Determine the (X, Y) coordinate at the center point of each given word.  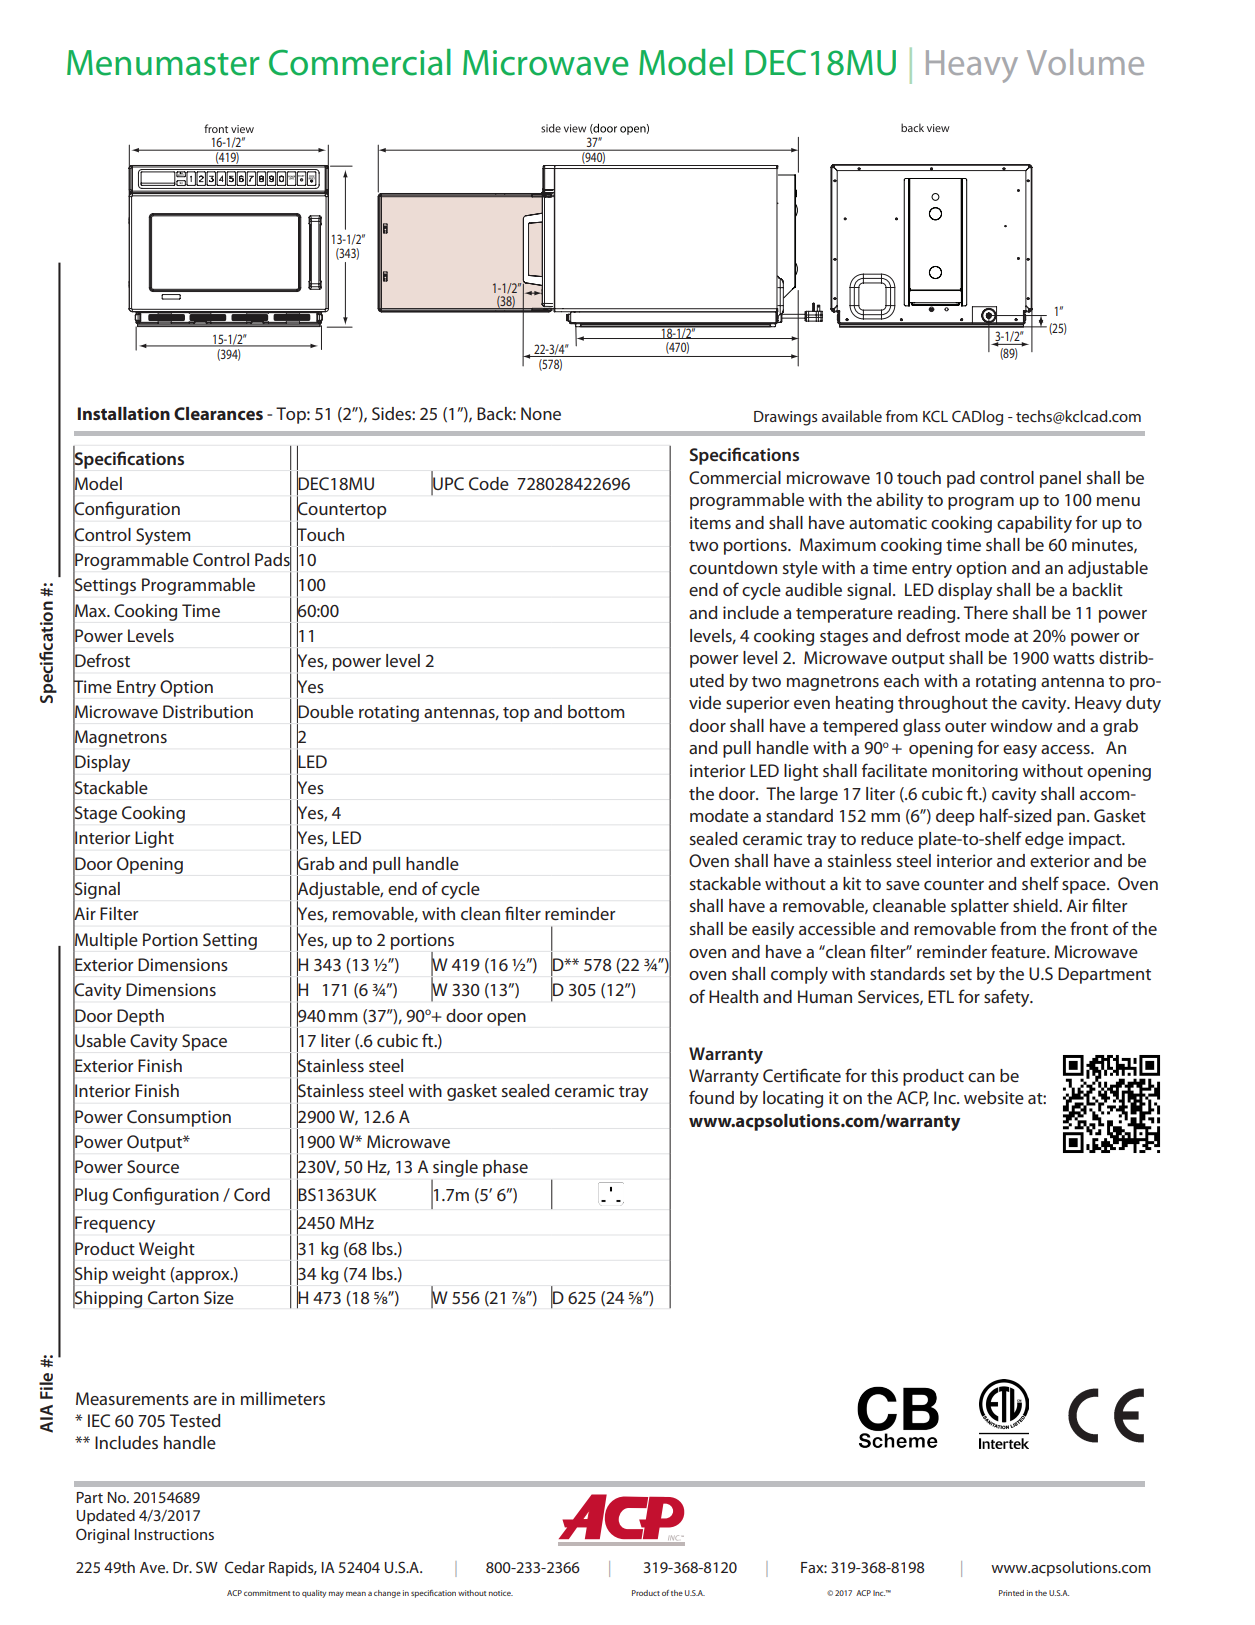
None (541, 413)
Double (325, 711)
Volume (1085, 62)
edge (1044, 840)
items (710, 522)
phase (505, 1168)
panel (1060, 479)
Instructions (174, 1534)
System (163, 536)
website (994, 1097)
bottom (596, 711)
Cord (252, 1194)
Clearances (218, 413)
